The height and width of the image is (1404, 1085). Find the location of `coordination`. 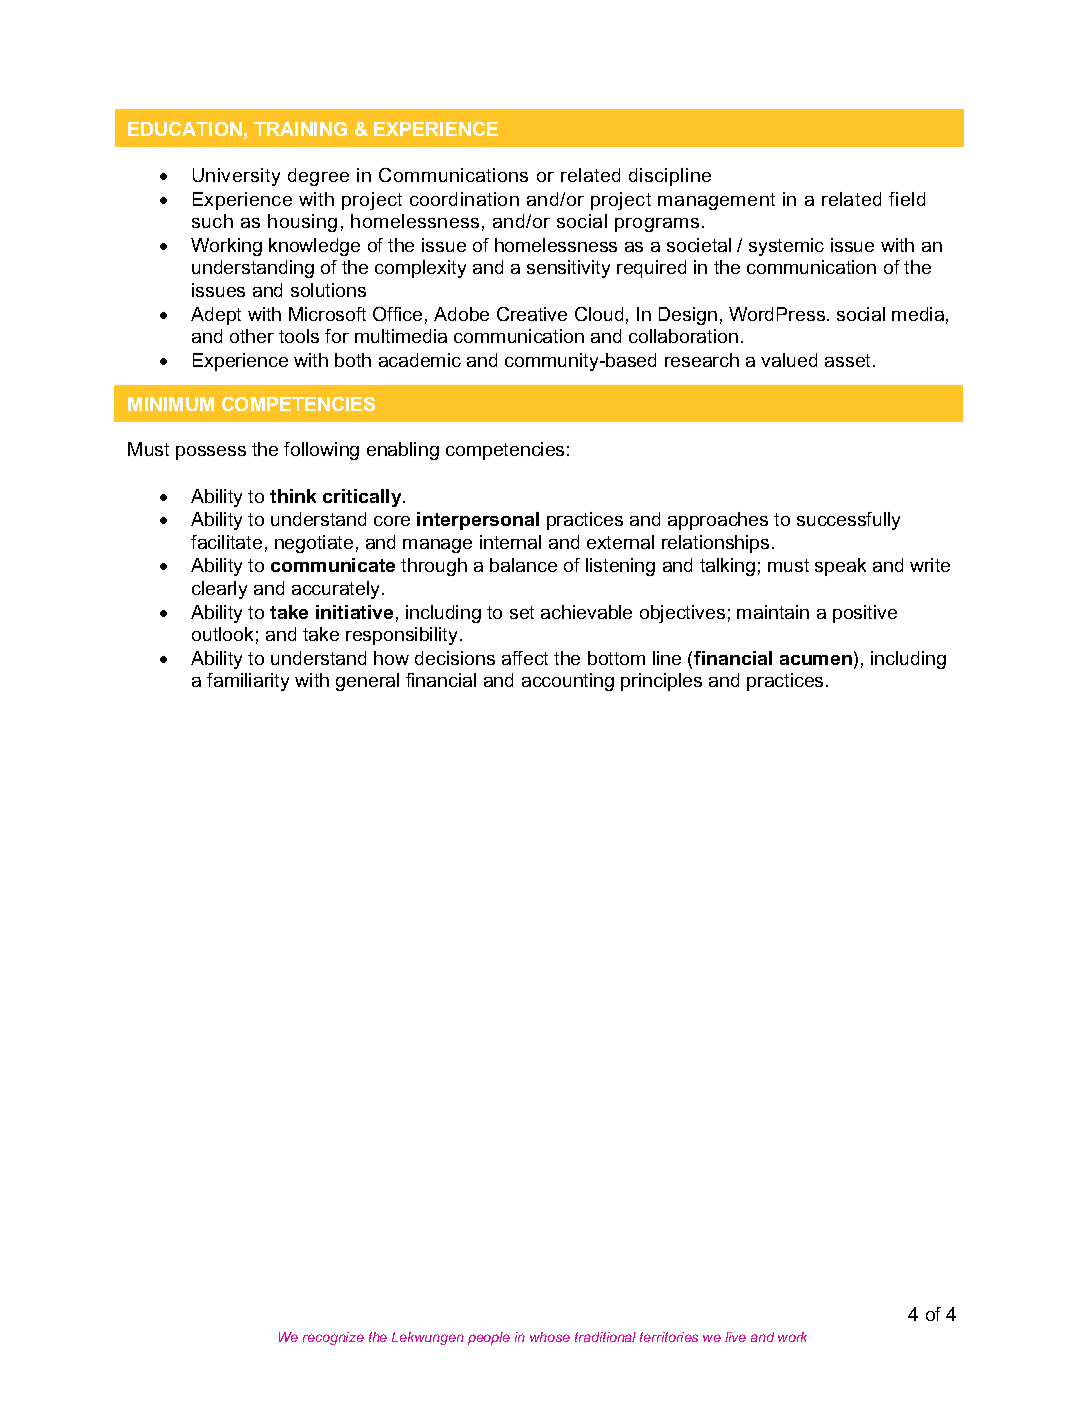

coordination is located at coordinates (464, 199).
